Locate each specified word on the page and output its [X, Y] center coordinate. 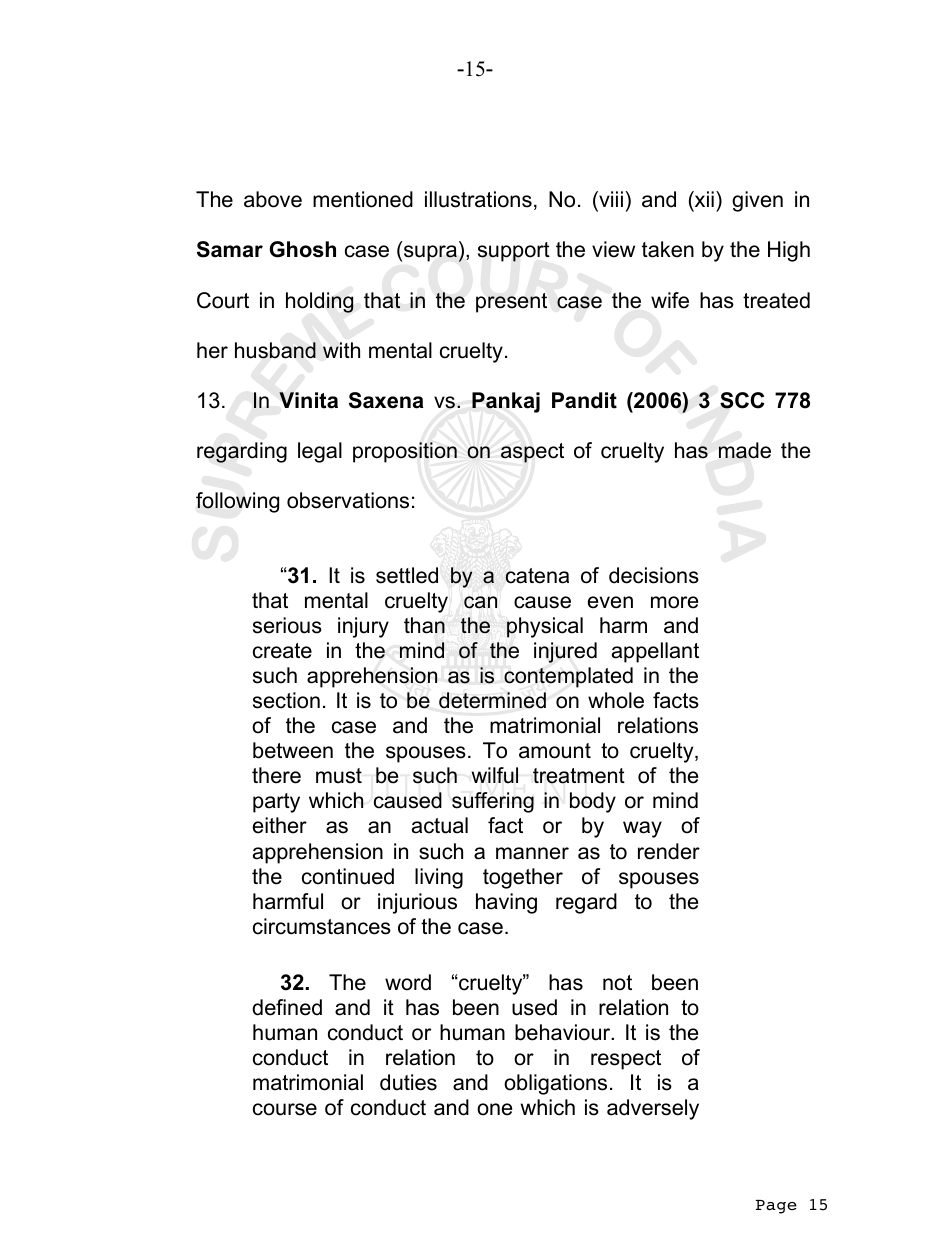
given [757, 201]
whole [616, 700]
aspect [532, 453]
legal [320, 452]
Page [776, 1207]
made [745, 450]
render [669, 851]
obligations [555, 1084]
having [506, 903]
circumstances [322, 926]
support [514, 252]
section [286, 700]
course [285, 1109]
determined [492, 700]
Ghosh [303, 249]
